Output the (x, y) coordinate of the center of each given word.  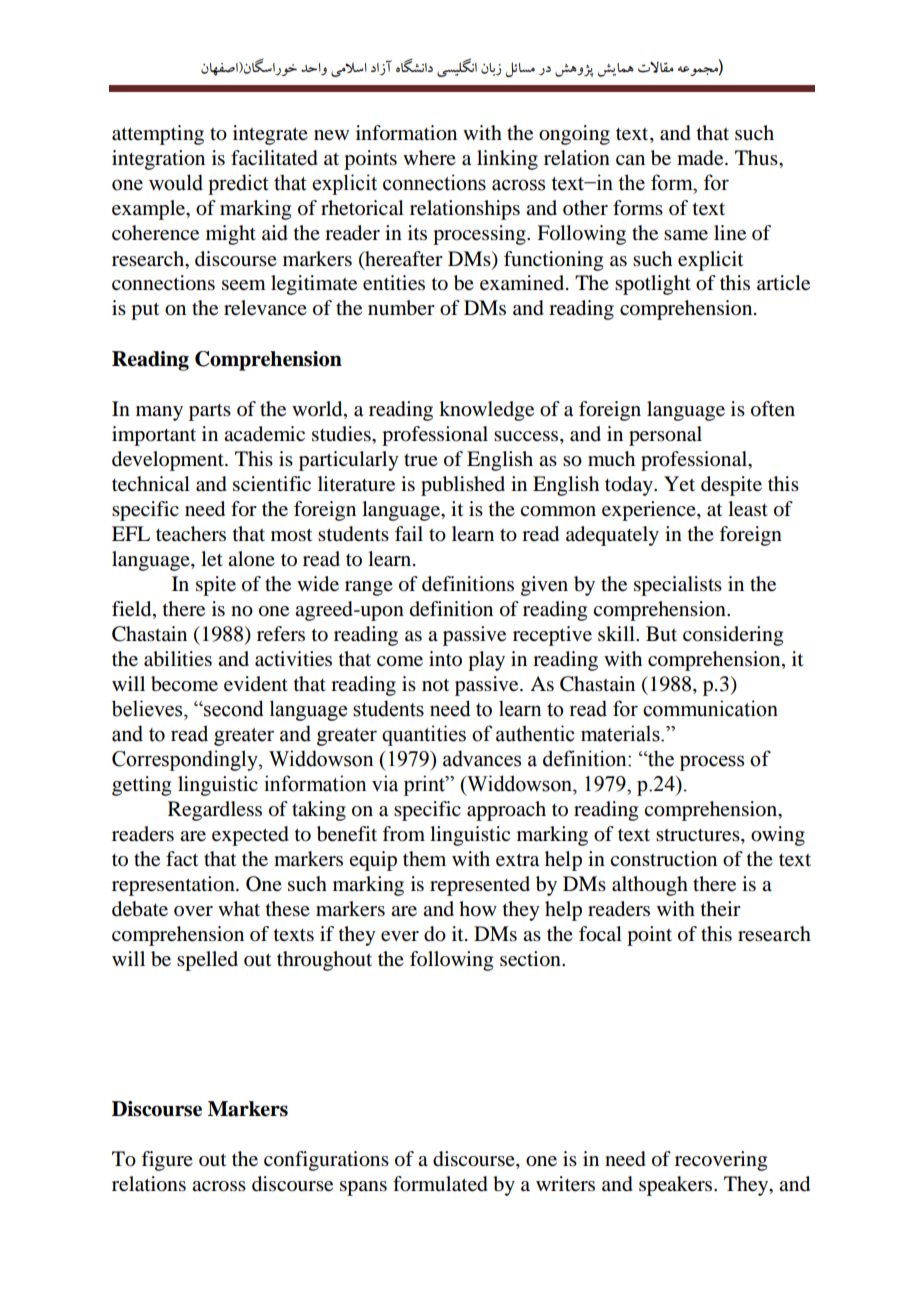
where (429, 158)
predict (238, 184)
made (701, 158)
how (478, 909)
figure (167, 1161)
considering (733, 636)
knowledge (486, 411)
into (445, 659)
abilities (178, 659)
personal (665, 436)
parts (210, 412)
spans (363, 1188)
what (239, 908)
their (721, 908)
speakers (677, 1186)
